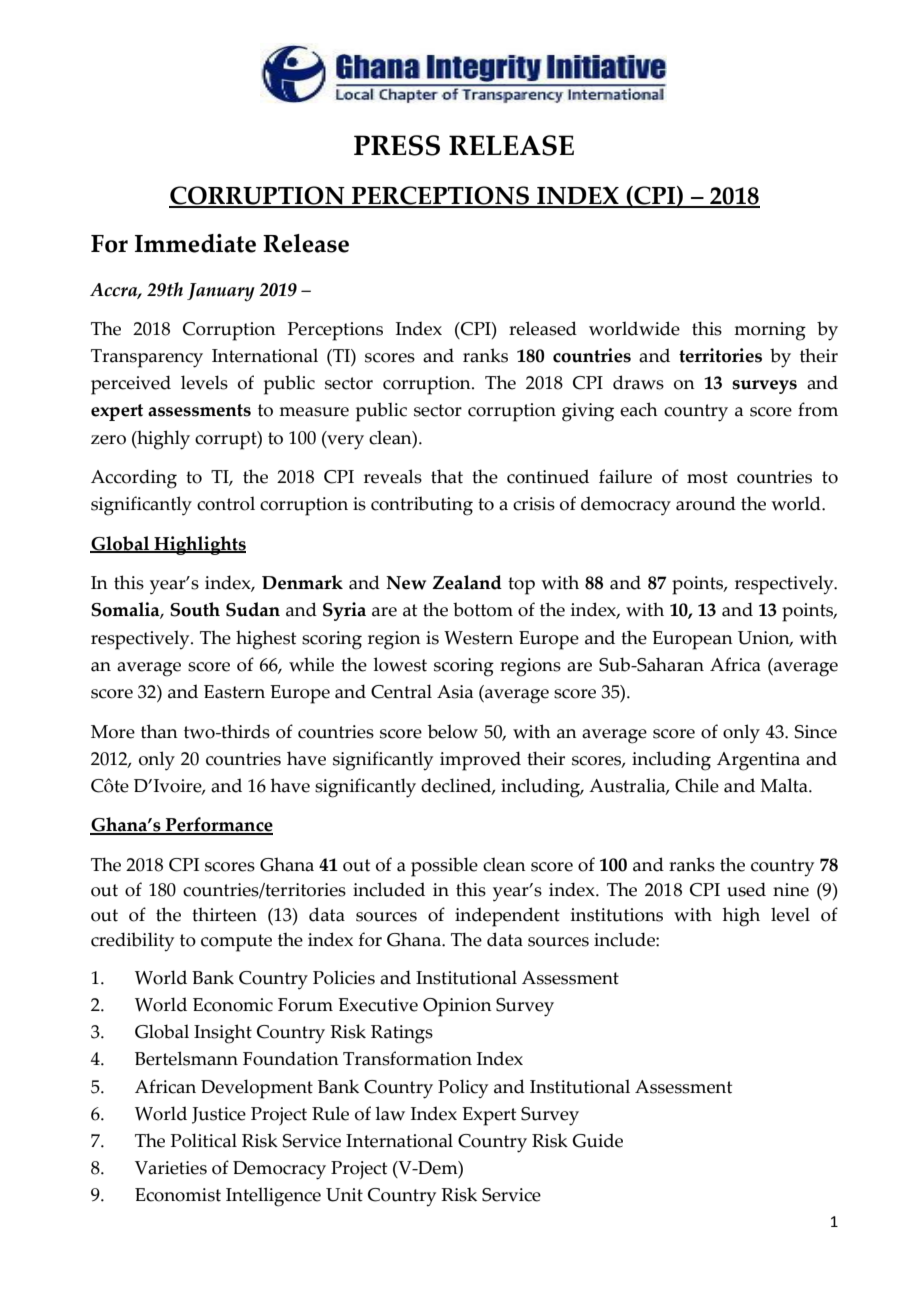  I want to click on law, so click(390, 1113).
